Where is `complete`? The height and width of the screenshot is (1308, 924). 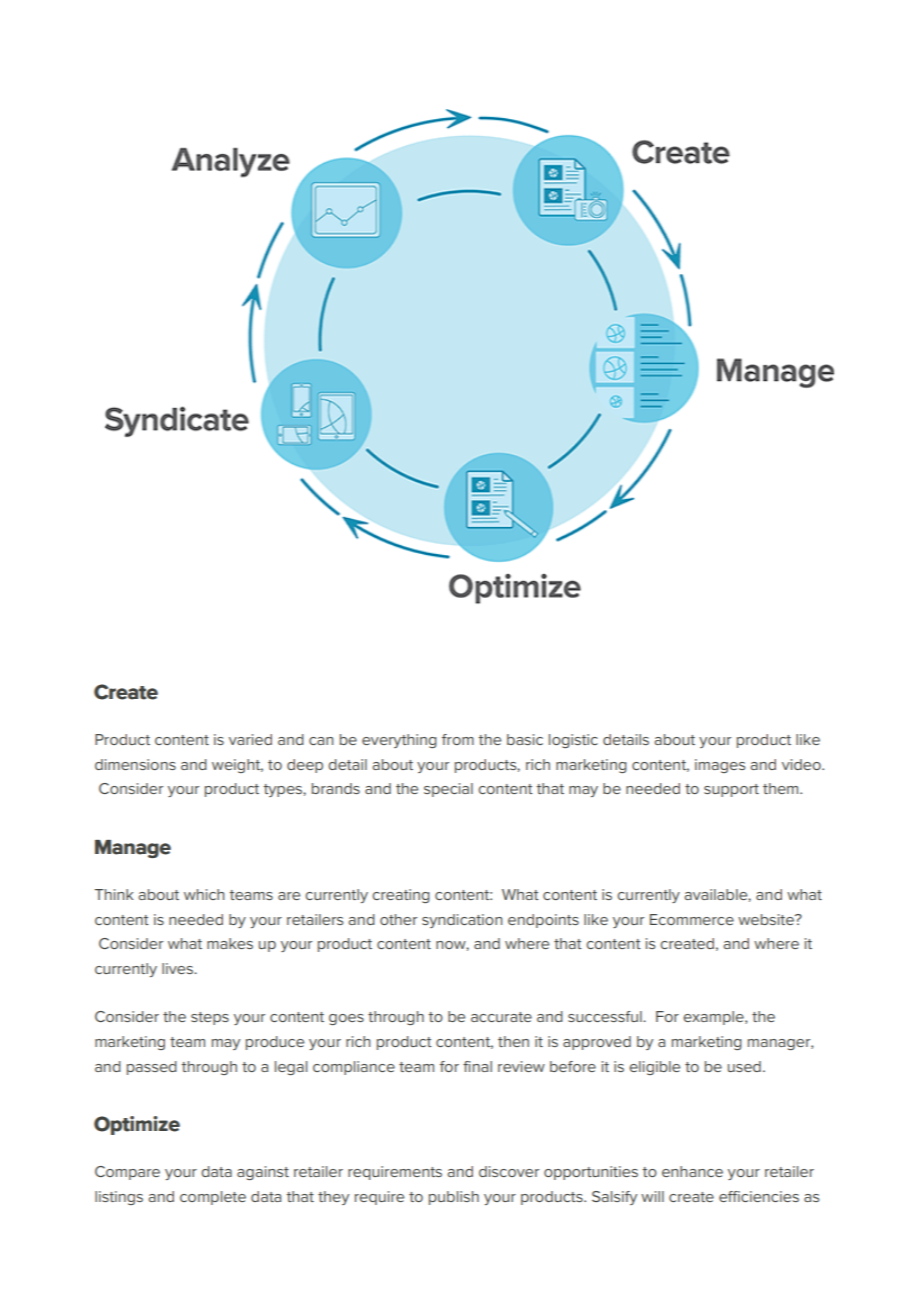 complete is located at coordinates (213, 1198).
